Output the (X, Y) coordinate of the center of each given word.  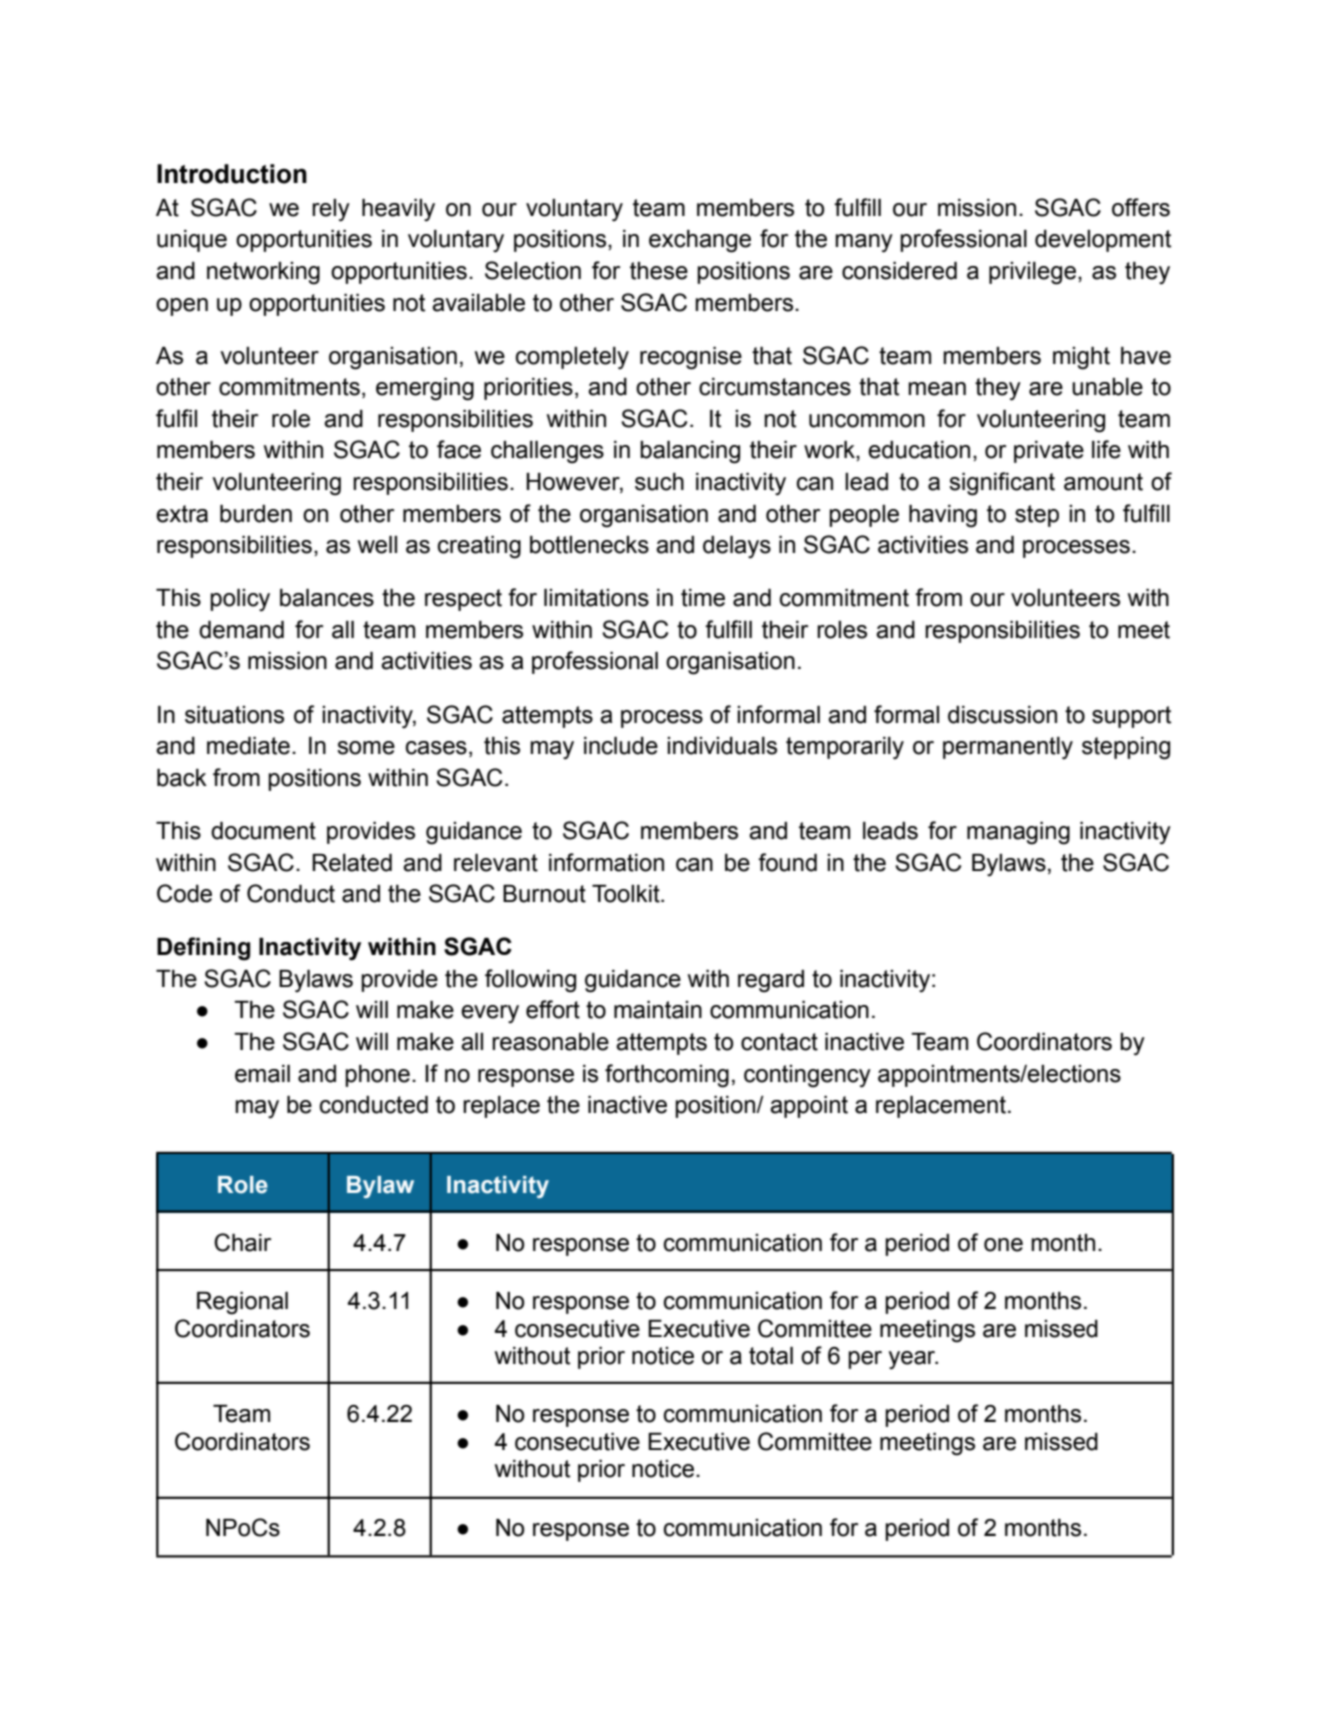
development (1103, 241)
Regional (242, 1303)
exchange (700, 241)
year (913, 1360)
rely (331, 210)
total (771, 1356)
